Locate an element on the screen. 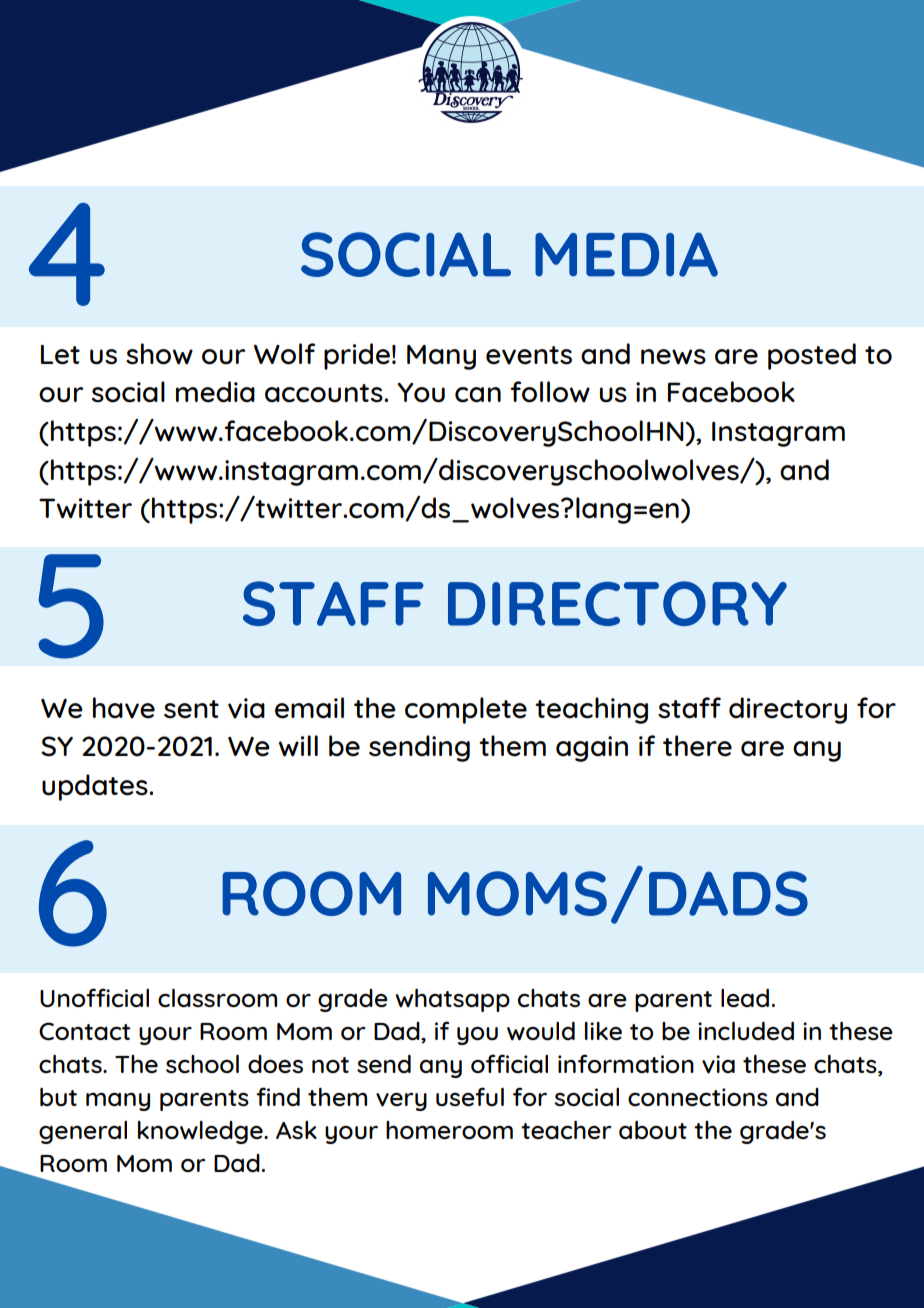 This screenshot has width=924, height=1308. Contact is located at coordinates (84, 1031).
